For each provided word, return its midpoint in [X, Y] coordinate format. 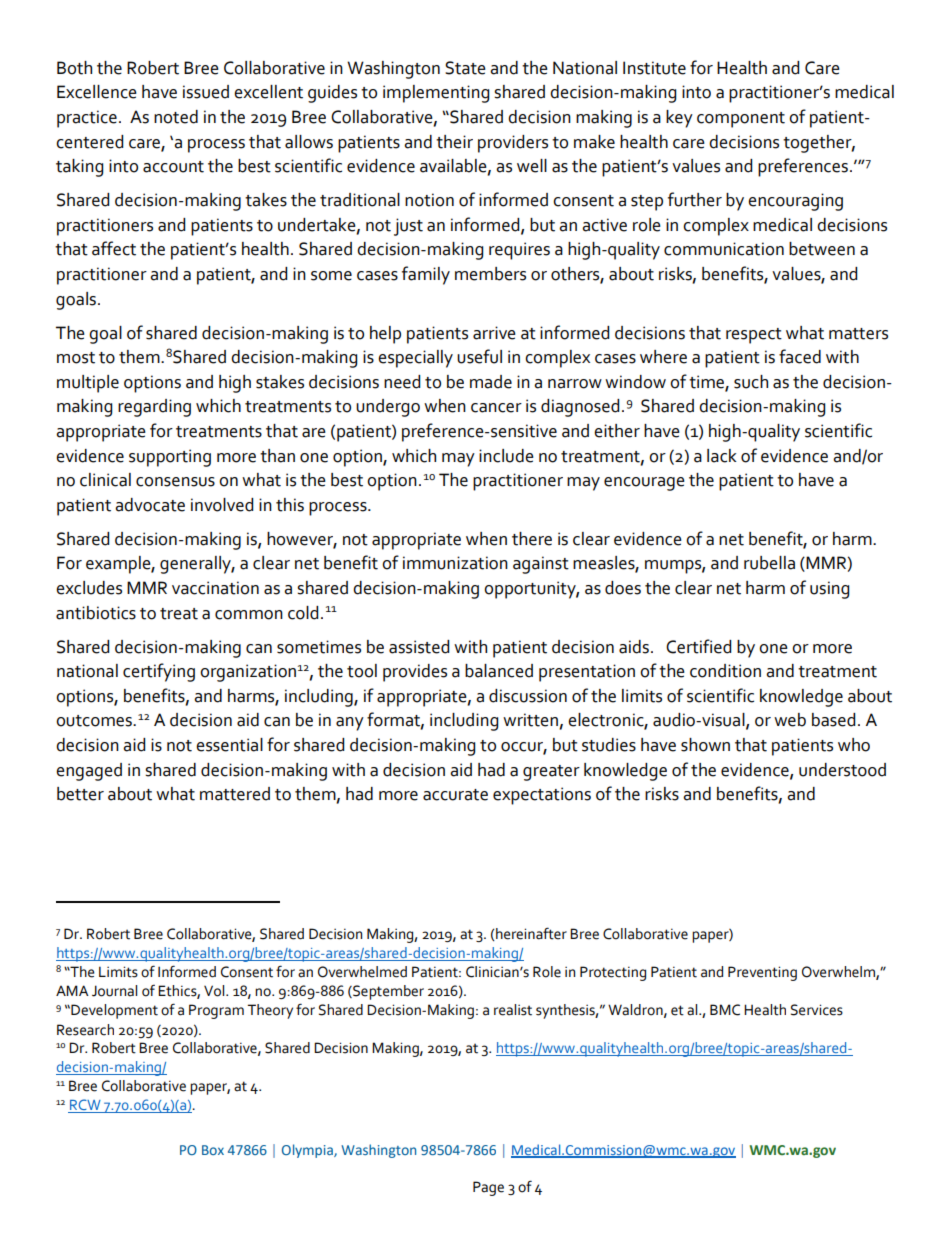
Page [488, 1188]
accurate [455, 795]
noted [176, 117]
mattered [235, 794]
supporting [170, 458]
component [741, 120]
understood [842, 770]
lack [722, 456]
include [506, 456]
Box [213, 1150]
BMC [725, 1010]
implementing [436, 94]
